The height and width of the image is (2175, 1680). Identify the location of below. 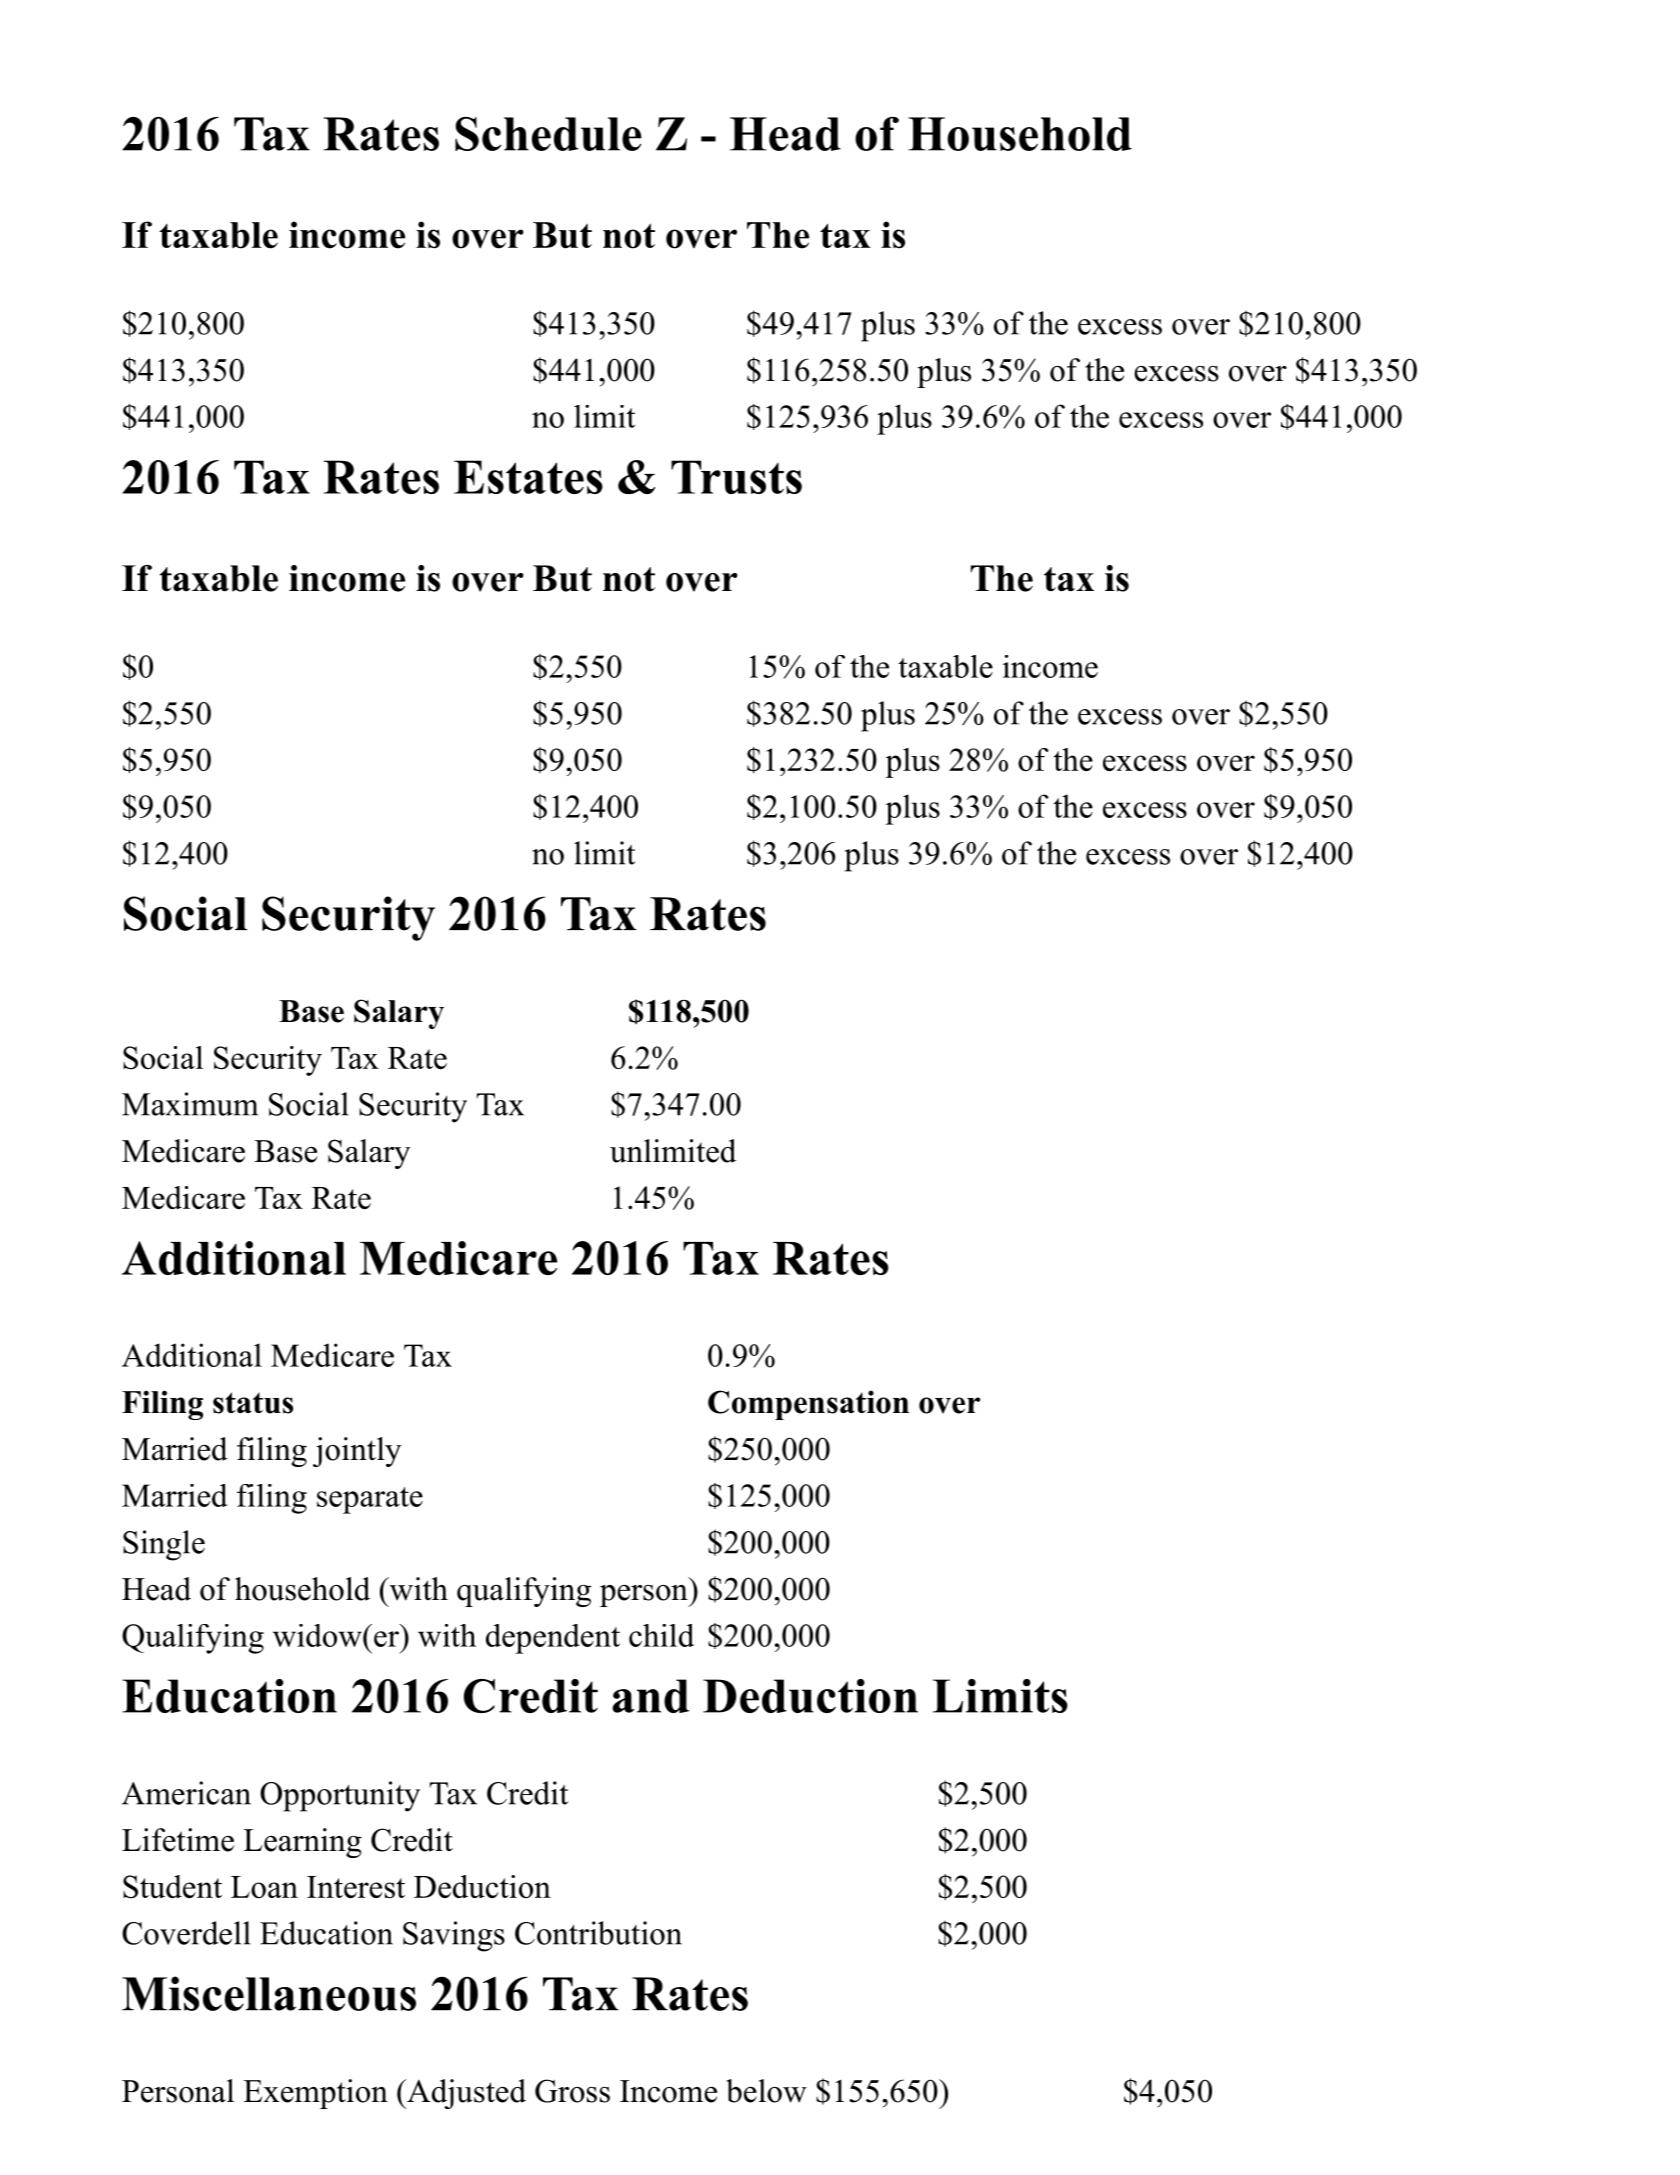
(766, 2091).
